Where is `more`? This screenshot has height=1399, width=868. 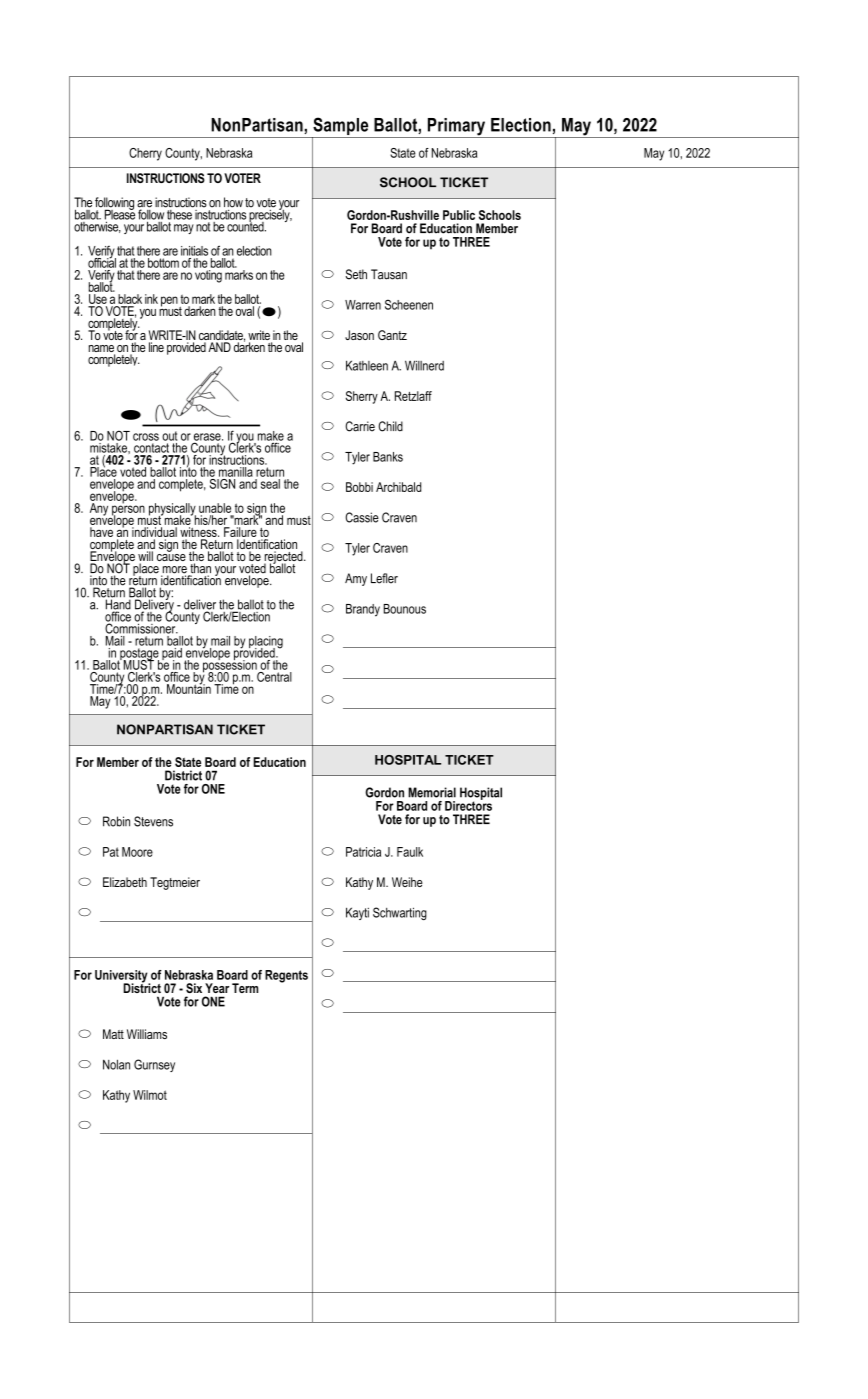 more is located at coordinates (175, 571).
